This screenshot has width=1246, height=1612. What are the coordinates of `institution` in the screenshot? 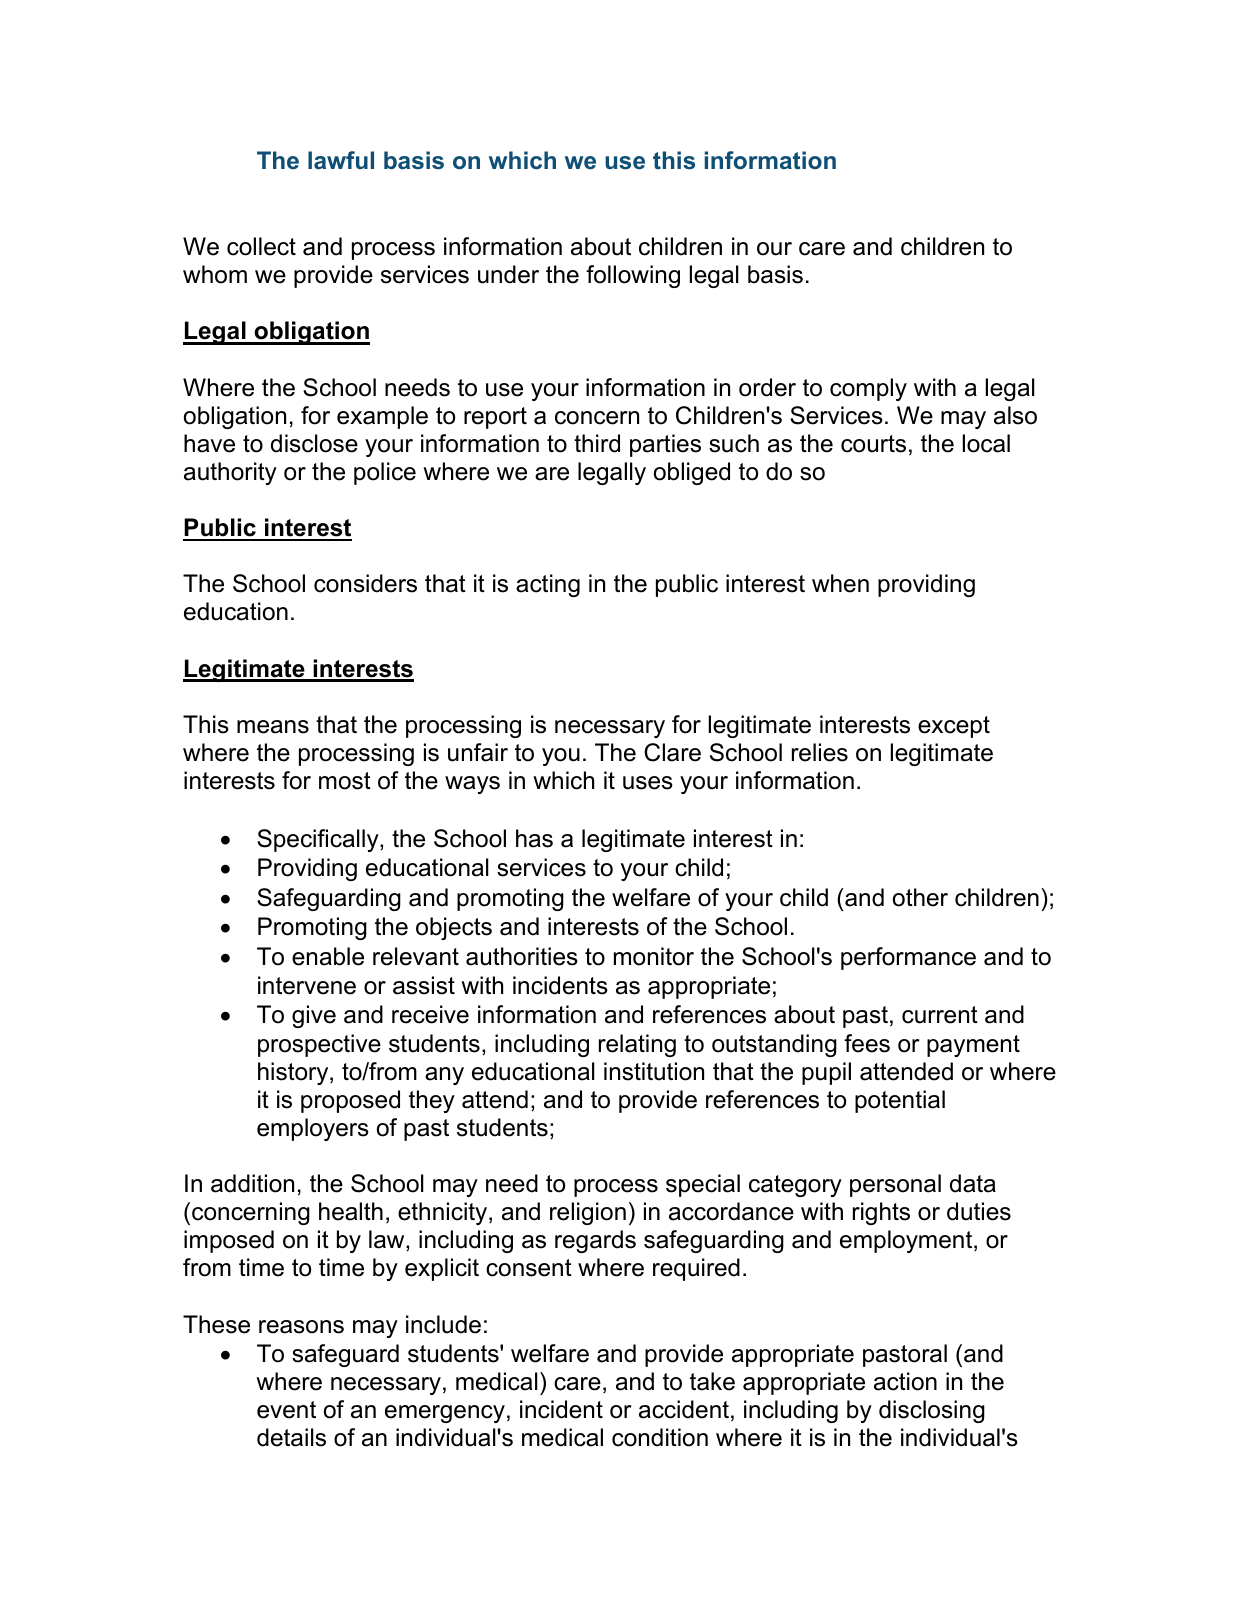 It's located at (654, 1071).
